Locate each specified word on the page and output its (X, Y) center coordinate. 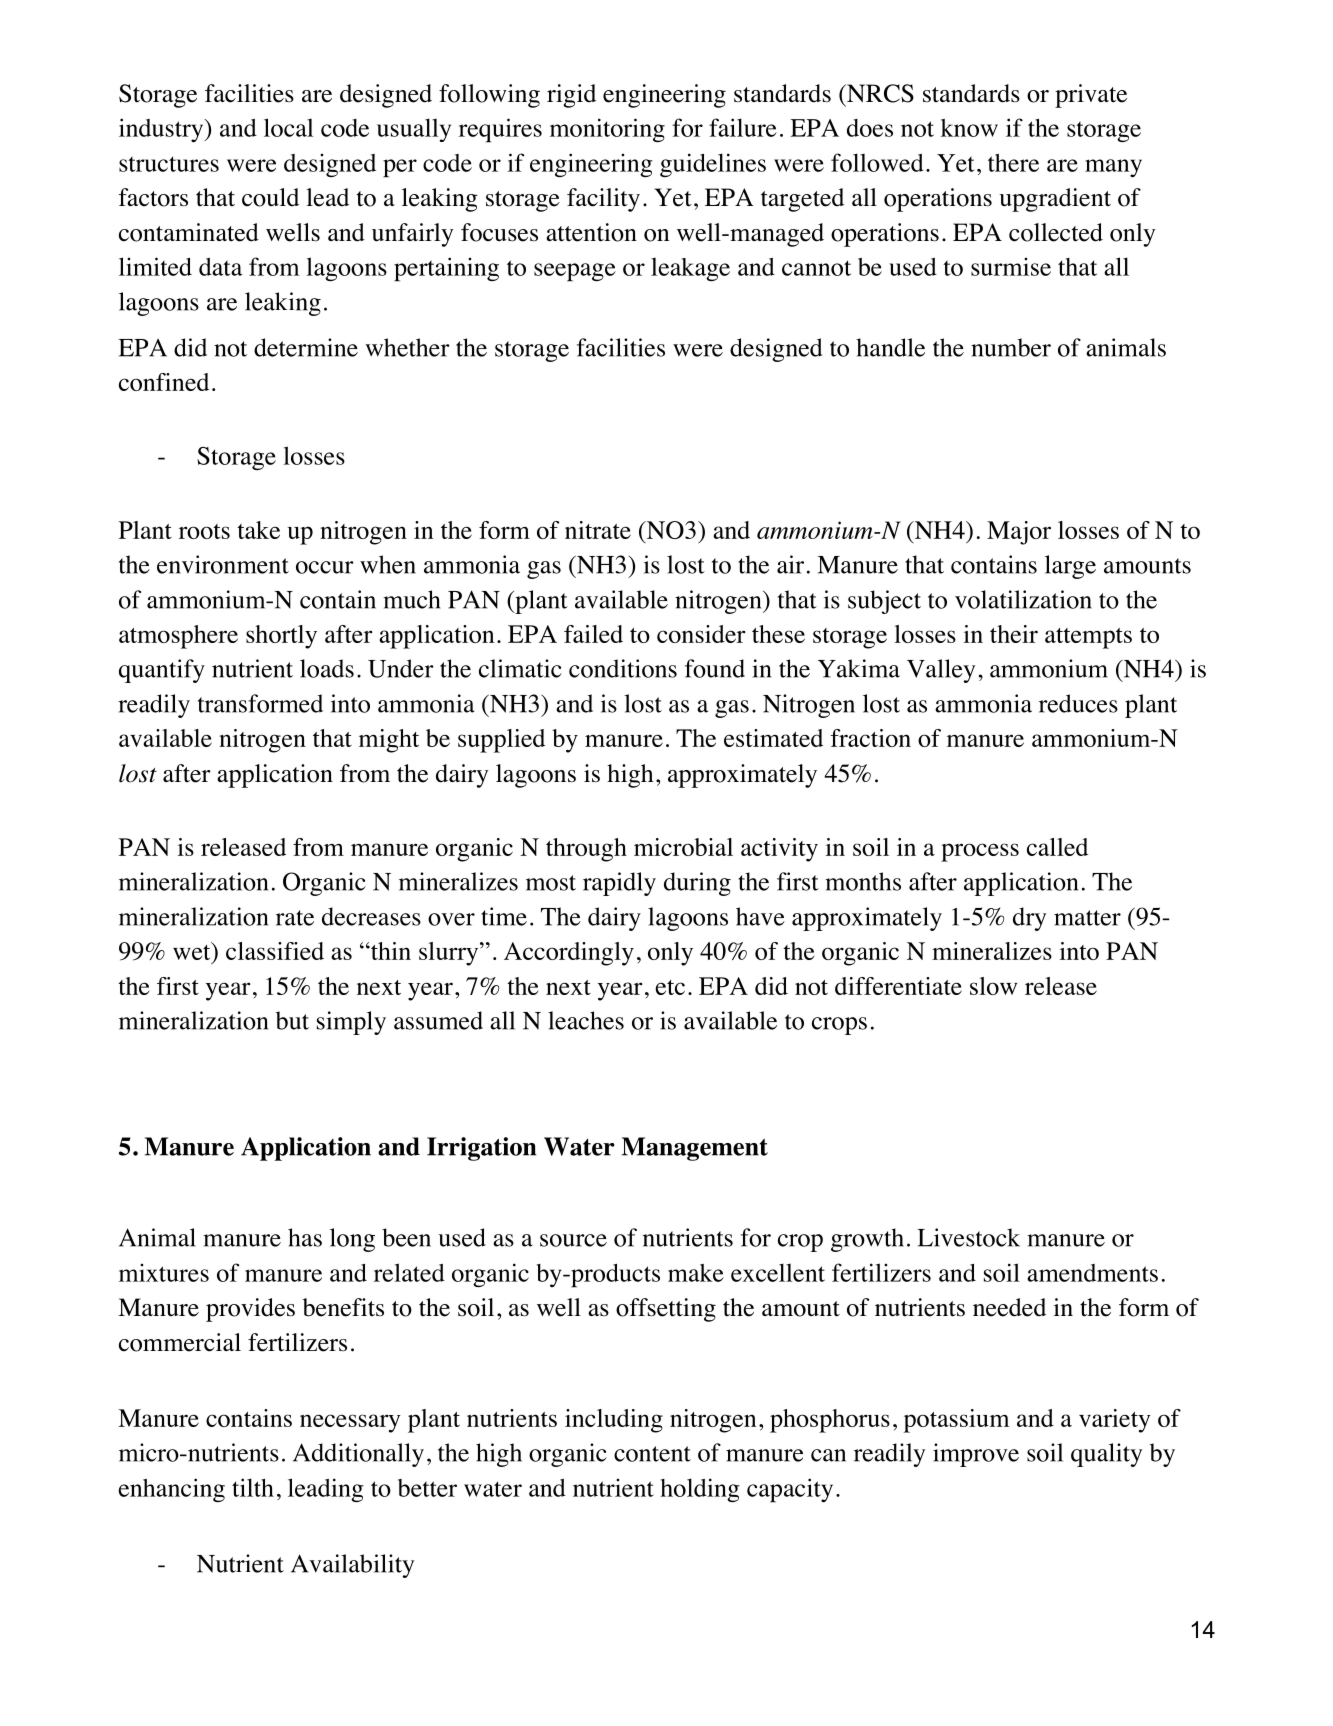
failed (593, 634)
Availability (352, 1566)
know (969, 128)
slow (993, 986)
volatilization (1023, 599)
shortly (281, 637)
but (292, 1020)
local (288, 127)
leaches (586, 1020)
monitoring (607, 130)
